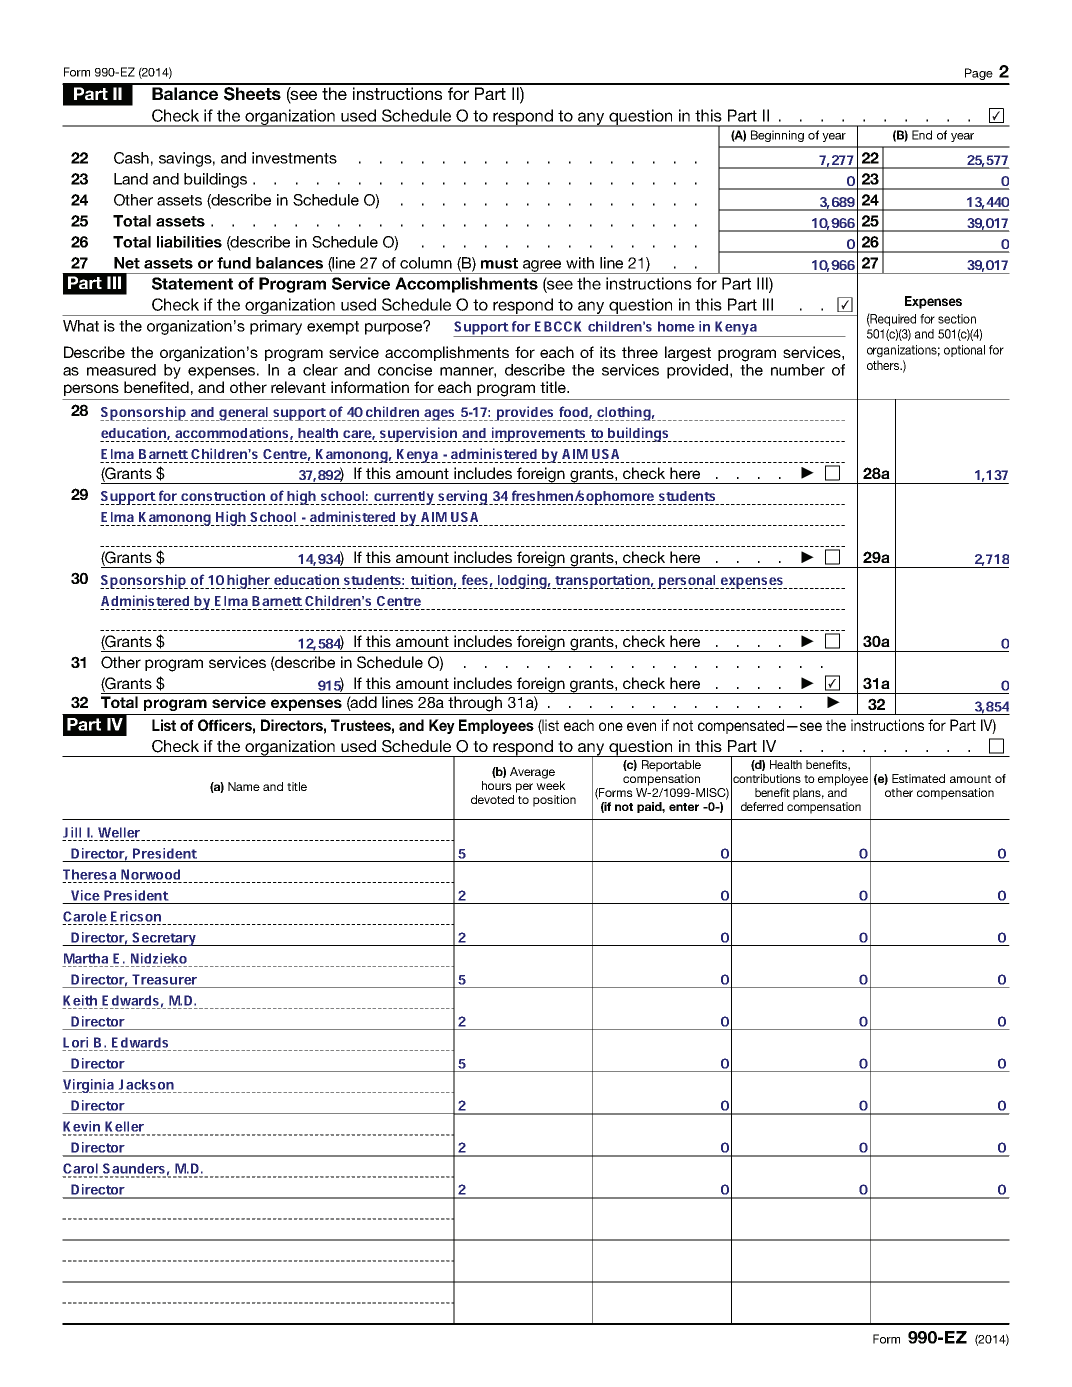 This screenshot has height=1387, width=1072. What do you see at coordinates (131, 158) in the screenshot?
I see `Cash` at bounding box center [131, 158].
